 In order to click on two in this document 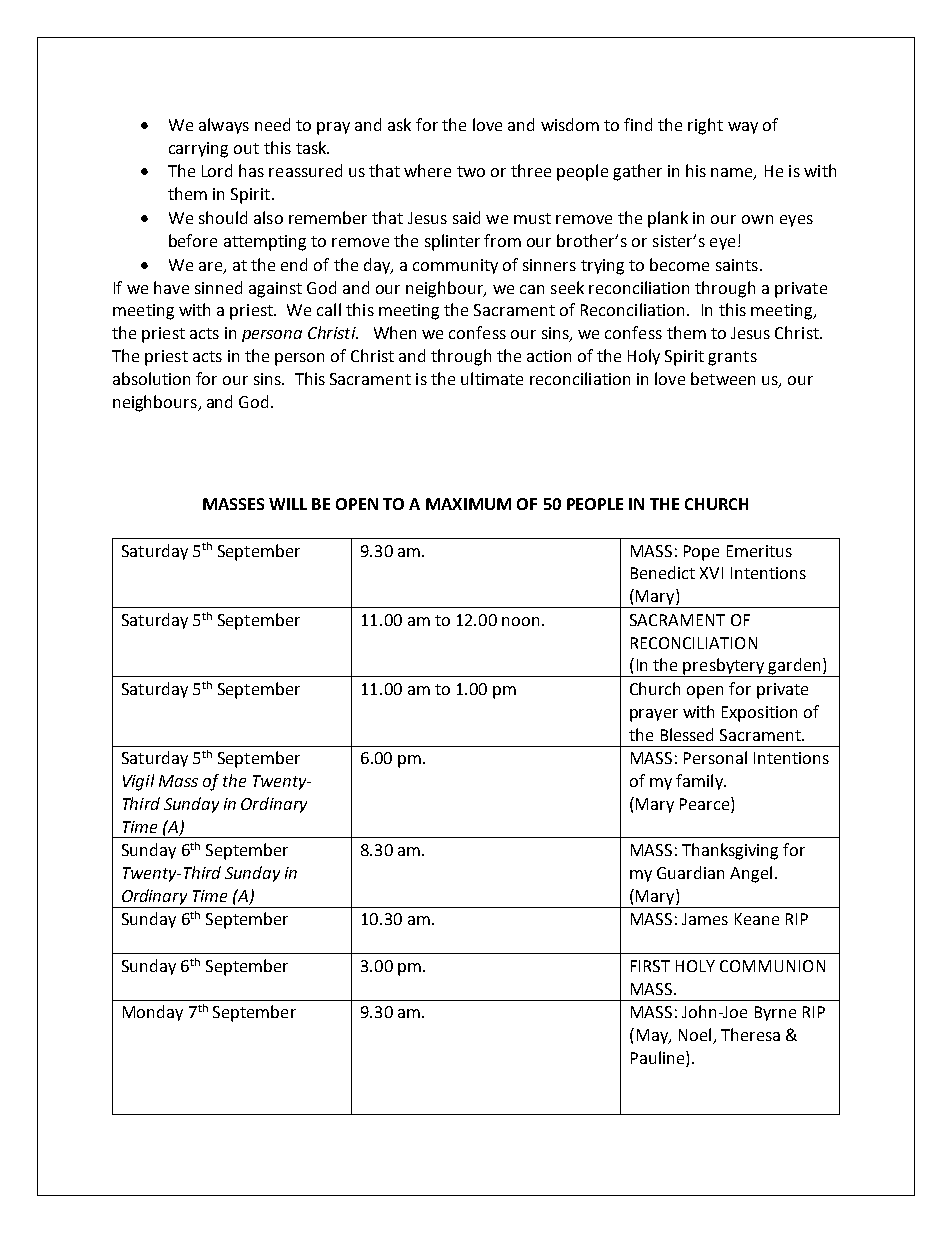, I will do `click(471, 171)`.
